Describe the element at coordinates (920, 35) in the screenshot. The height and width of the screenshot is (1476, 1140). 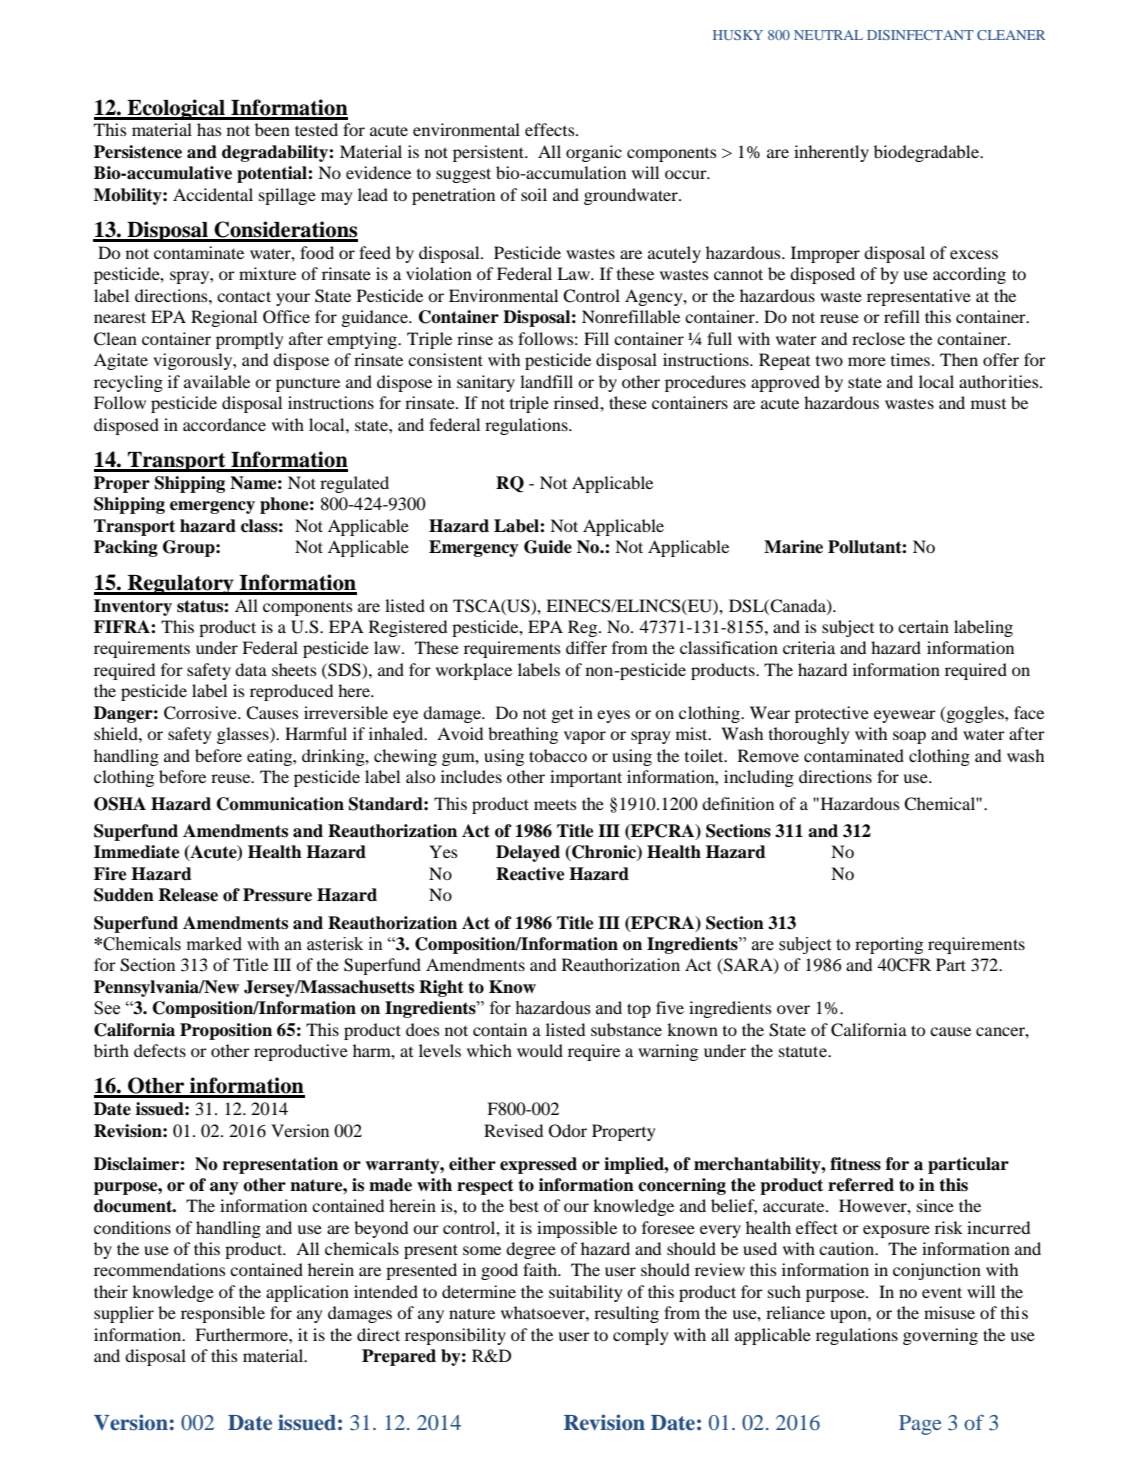
I see `DISINFECTANT` at that location.
